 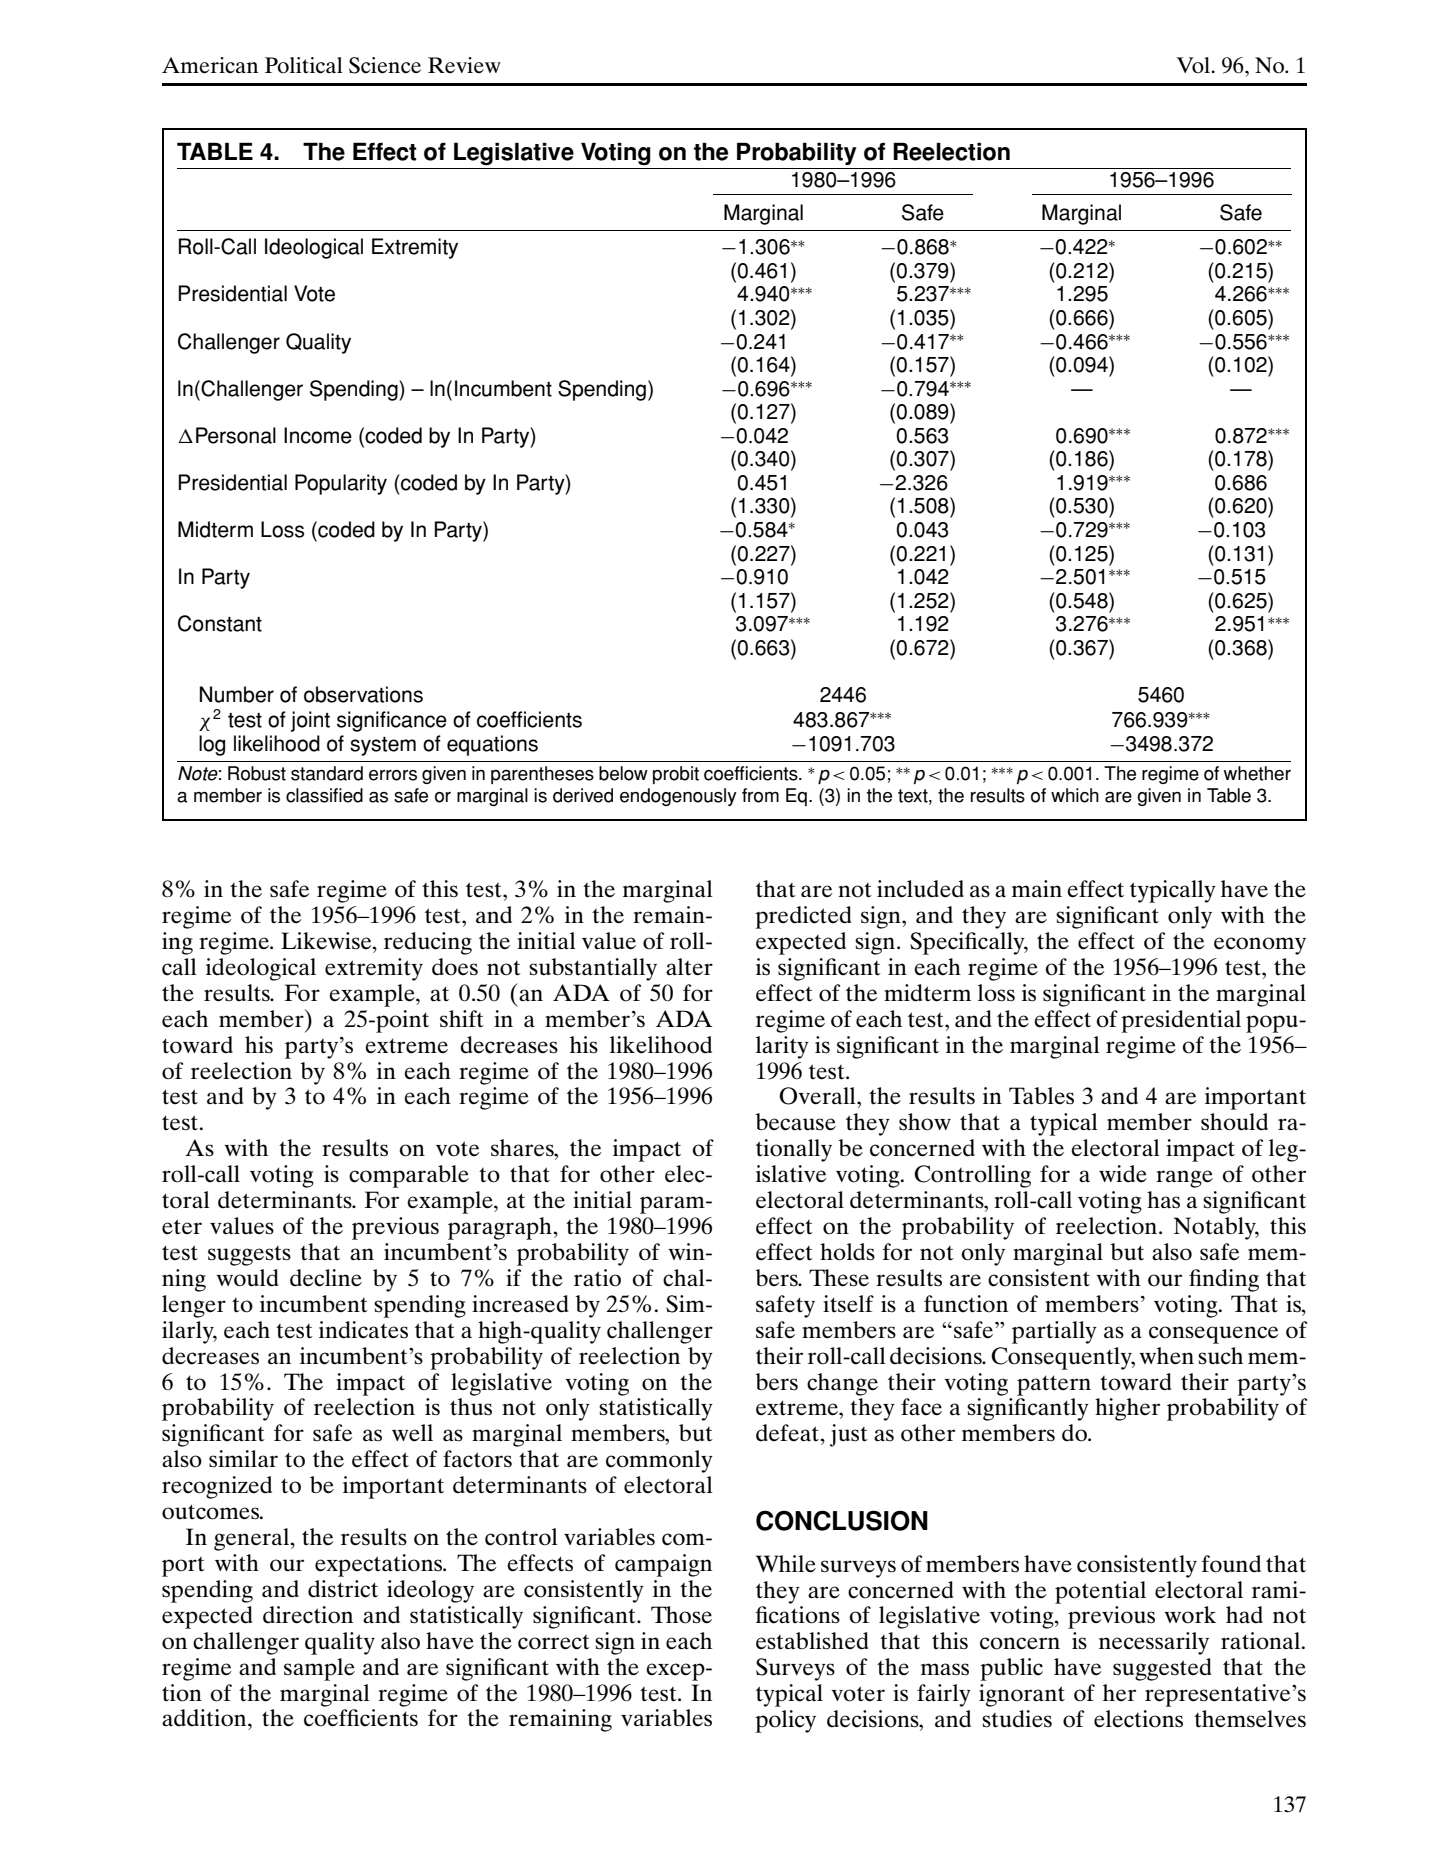 What do you see at coordinates (1234, 1122) in the image?
I see `should` at bounding box center [1234, 1122].
